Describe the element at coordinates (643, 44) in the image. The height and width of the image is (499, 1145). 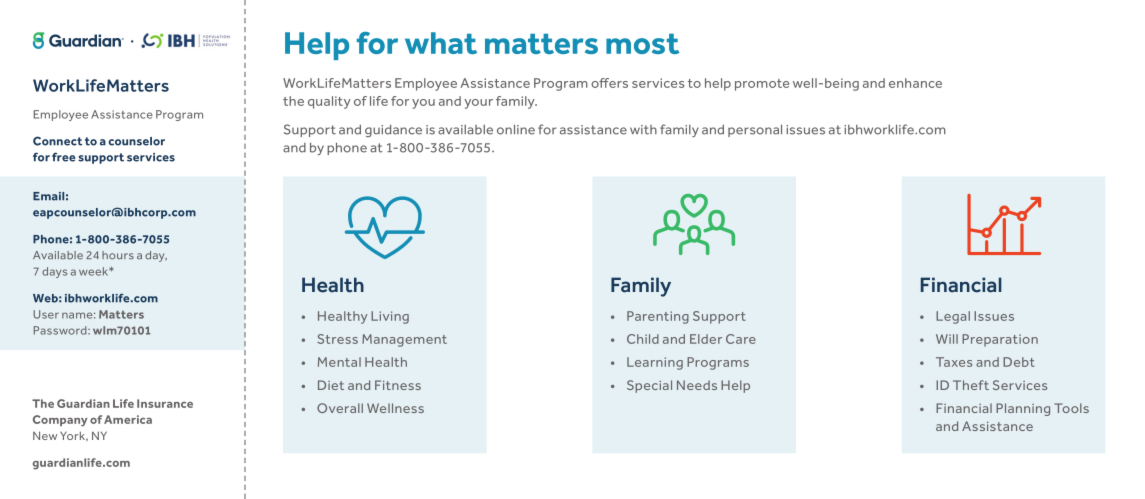
I see `most` at that location.
